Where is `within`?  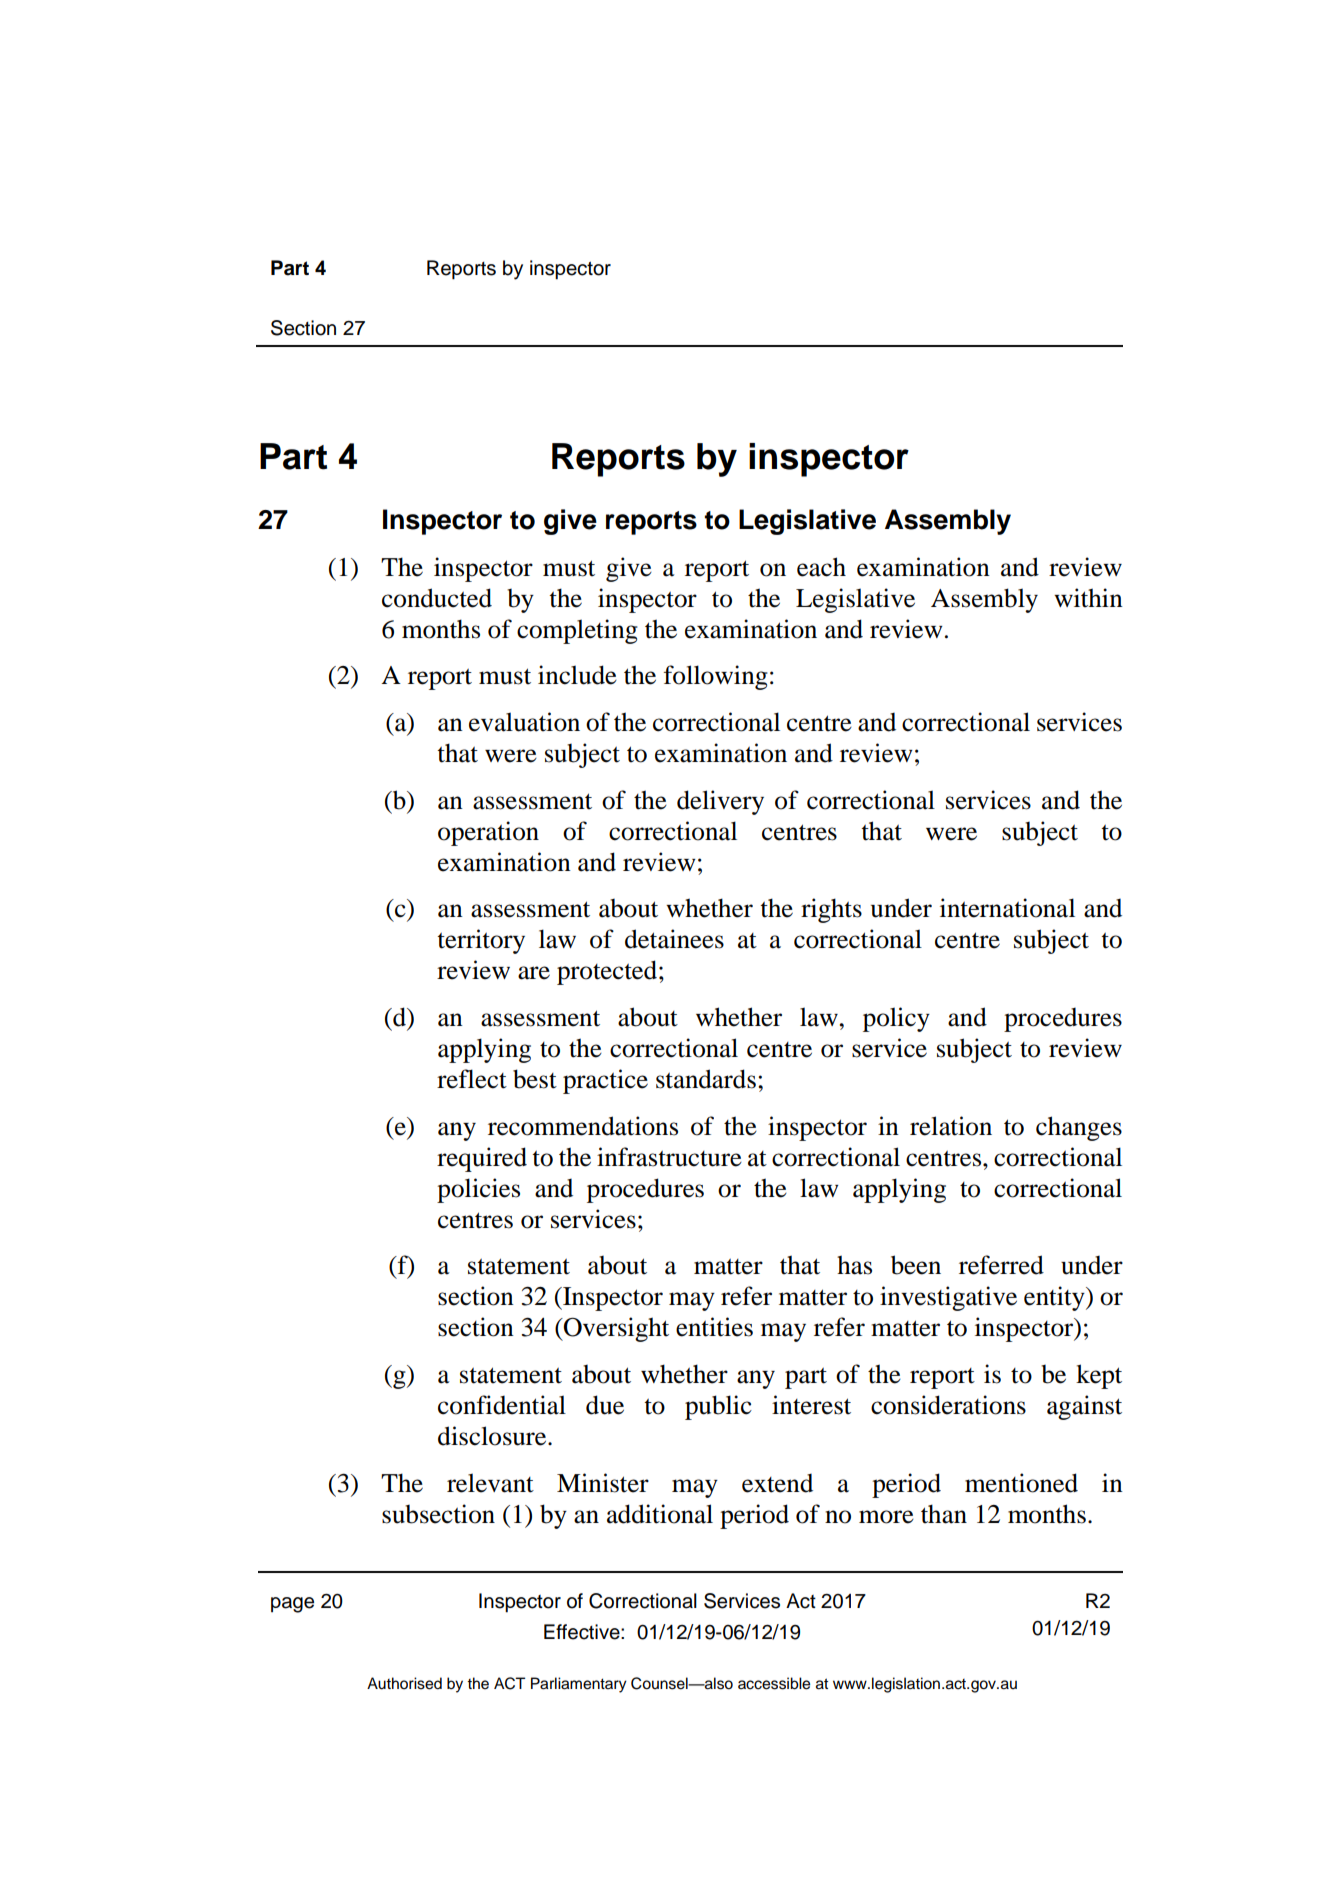 within is located at coordinates (1088, 598).
